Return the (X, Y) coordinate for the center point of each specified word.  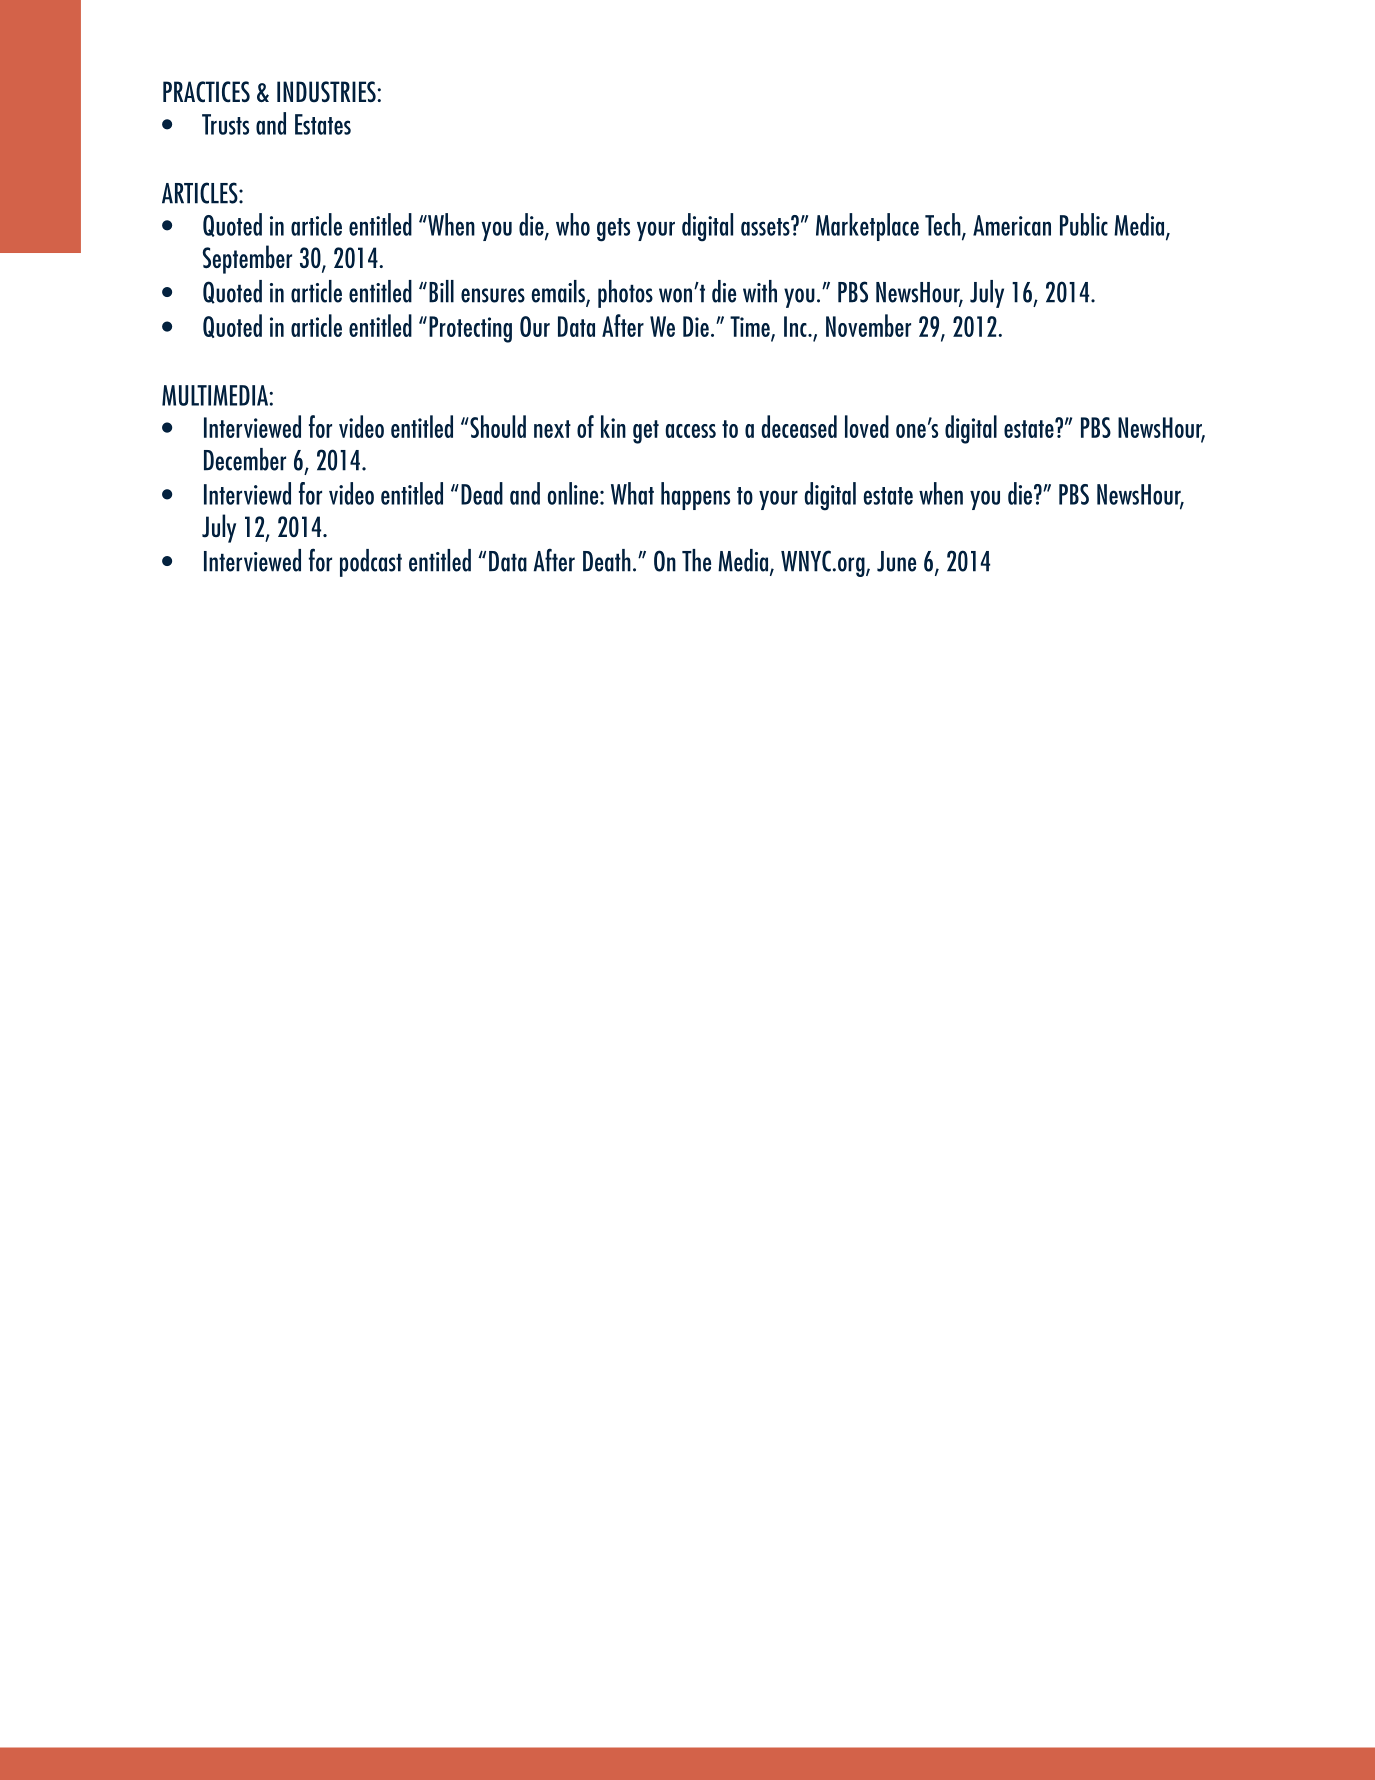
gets (613, 230)
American (1012, 225)
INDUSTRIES (327, 92)
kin (613, 426)
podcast (371, 563)
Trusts (225, 124)
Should (497, 426)
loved (867, 426)
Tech (944, 225)
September (247, 259)
